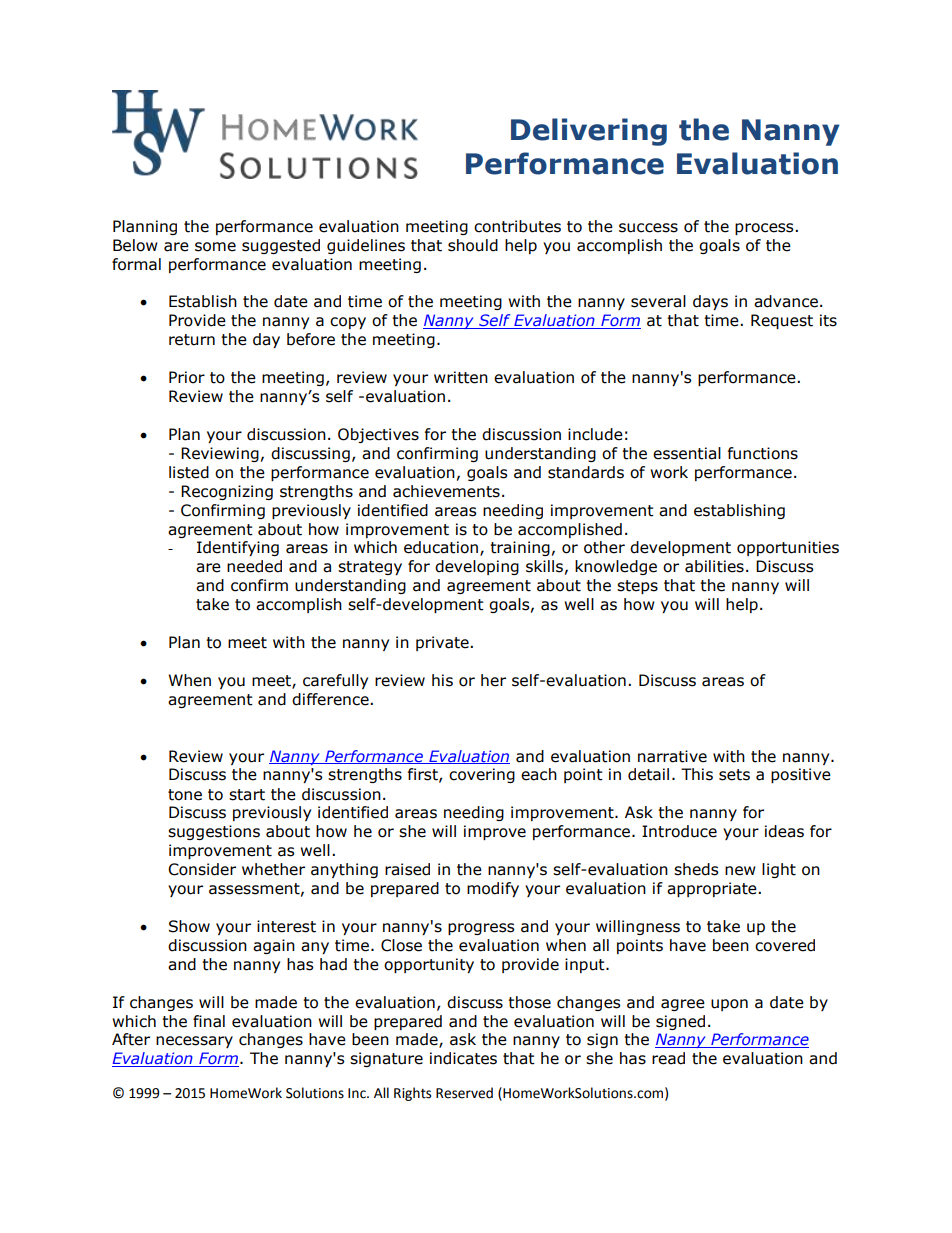 The width and height of the page is (952, 1233). I want to click on functions, so click(763, 453).
